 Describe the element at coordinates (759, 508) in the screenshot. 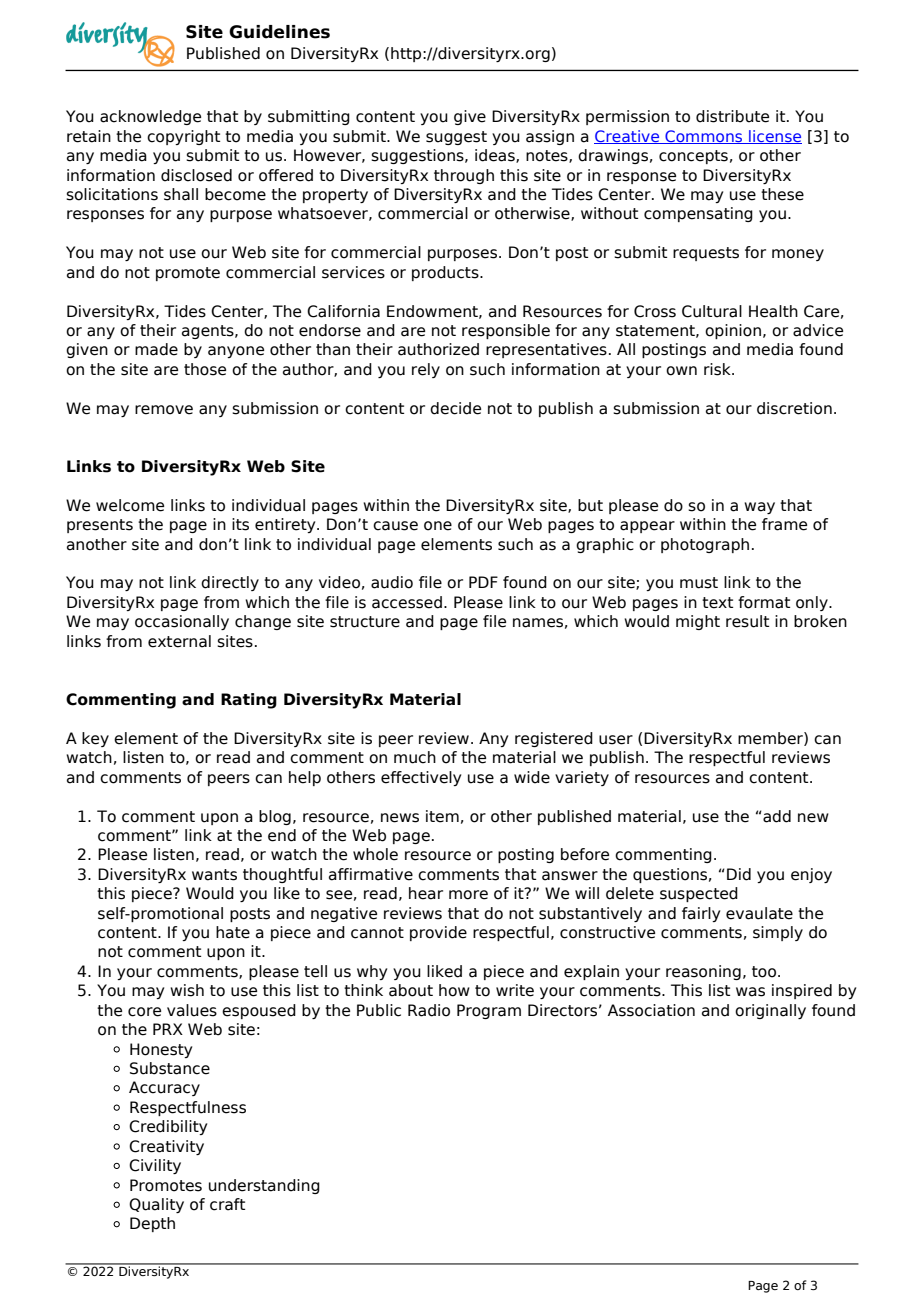

I see `way` at that location.
